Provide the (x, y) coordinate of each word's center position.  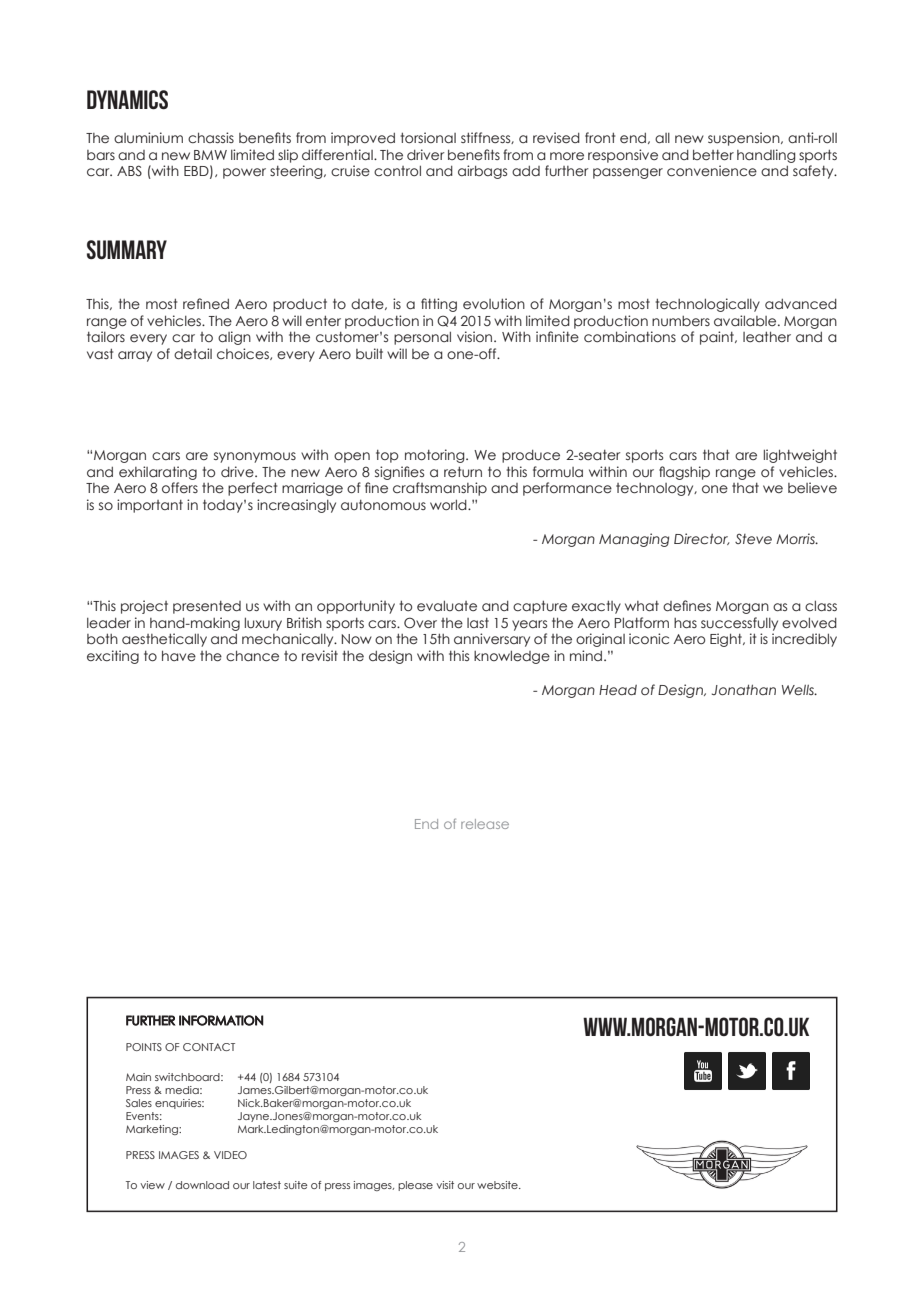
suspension (745, 139)
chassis (211, 137)
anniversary (492, 640)
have (179, 656)
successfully (739, 624)
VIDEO (230, 1155)
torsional (428, 137)
